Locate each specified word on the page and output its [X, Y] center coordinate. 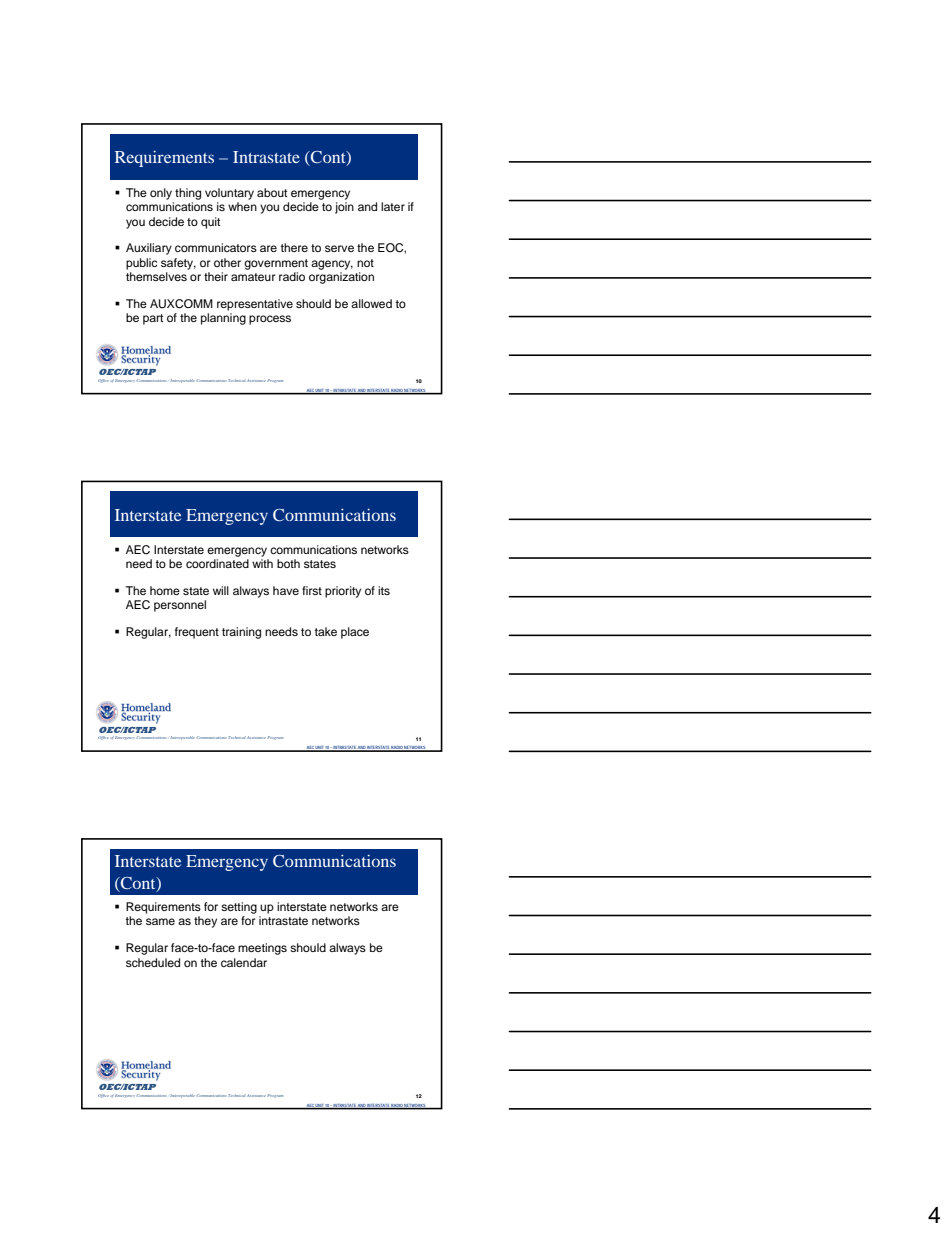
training [241, 633]
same [160, 921]
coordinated [217, 563]
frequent [197, 633]
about [272, 192]
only [161, 194]
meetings [262, 949]
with [262, 563]
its [384, 590]
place [355, 633]
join [344, 208]
